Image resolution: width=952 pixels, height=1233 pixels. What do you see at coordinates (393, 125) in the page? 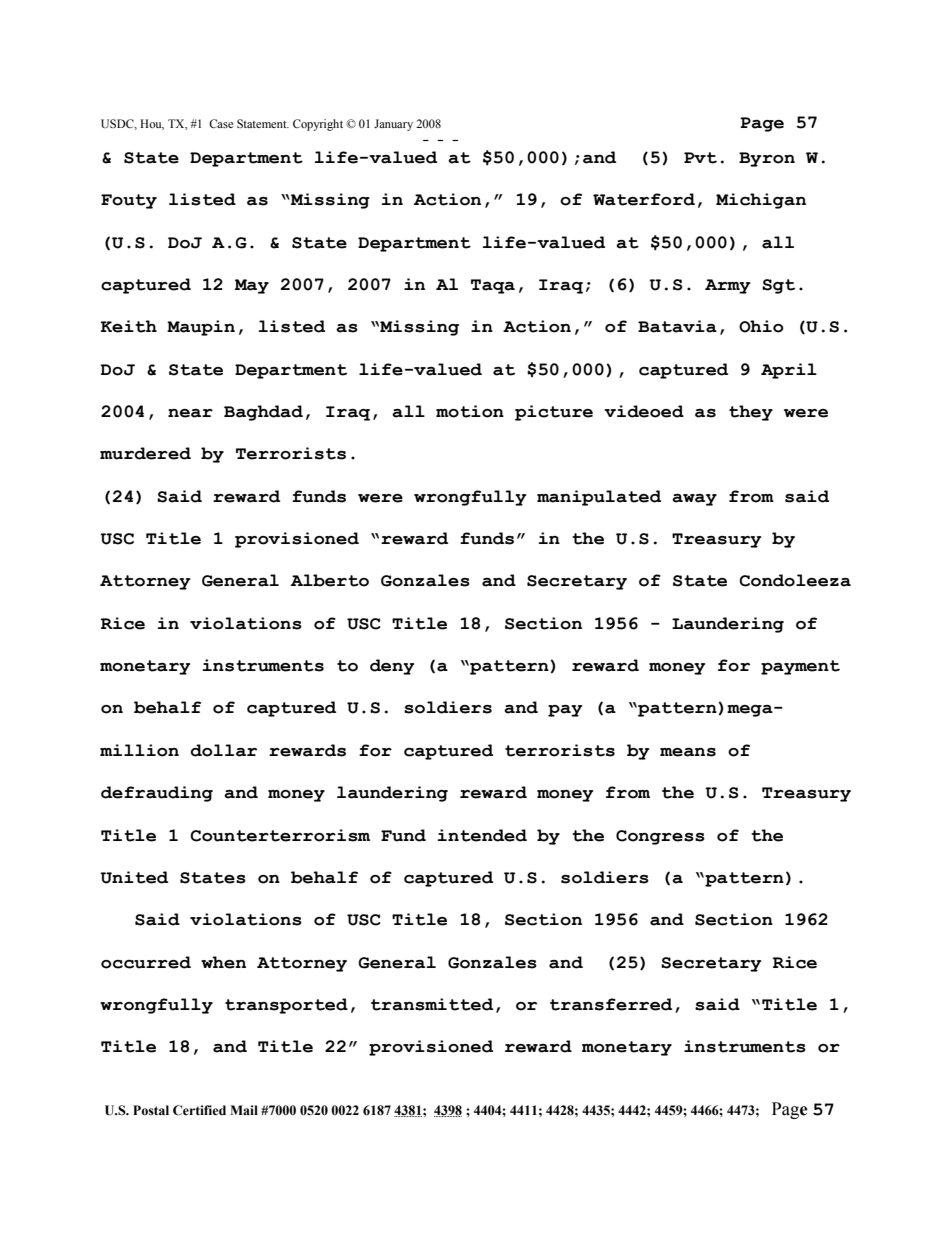
I see `January` at bounding box center [393, 125].
